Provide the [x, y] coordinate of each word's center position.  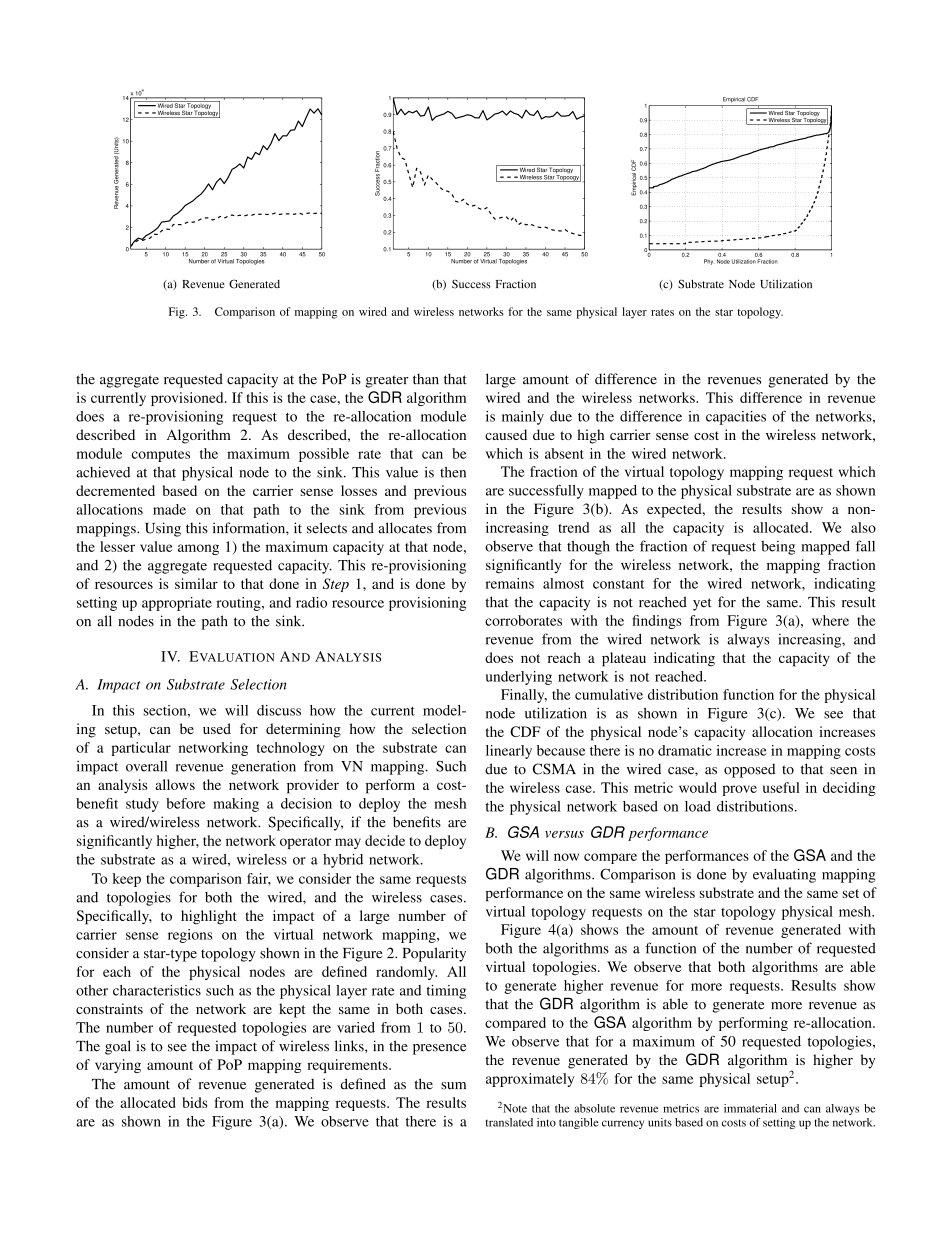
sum [453, 1086]
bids [194, 1102]
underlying [519, 678]
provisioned [188, 399]
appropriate [177, 604]
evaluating [784, 875]
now [566, 857]
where [830, 620]
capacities [736, 418]
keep [126, 880]
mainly [523, 418]
